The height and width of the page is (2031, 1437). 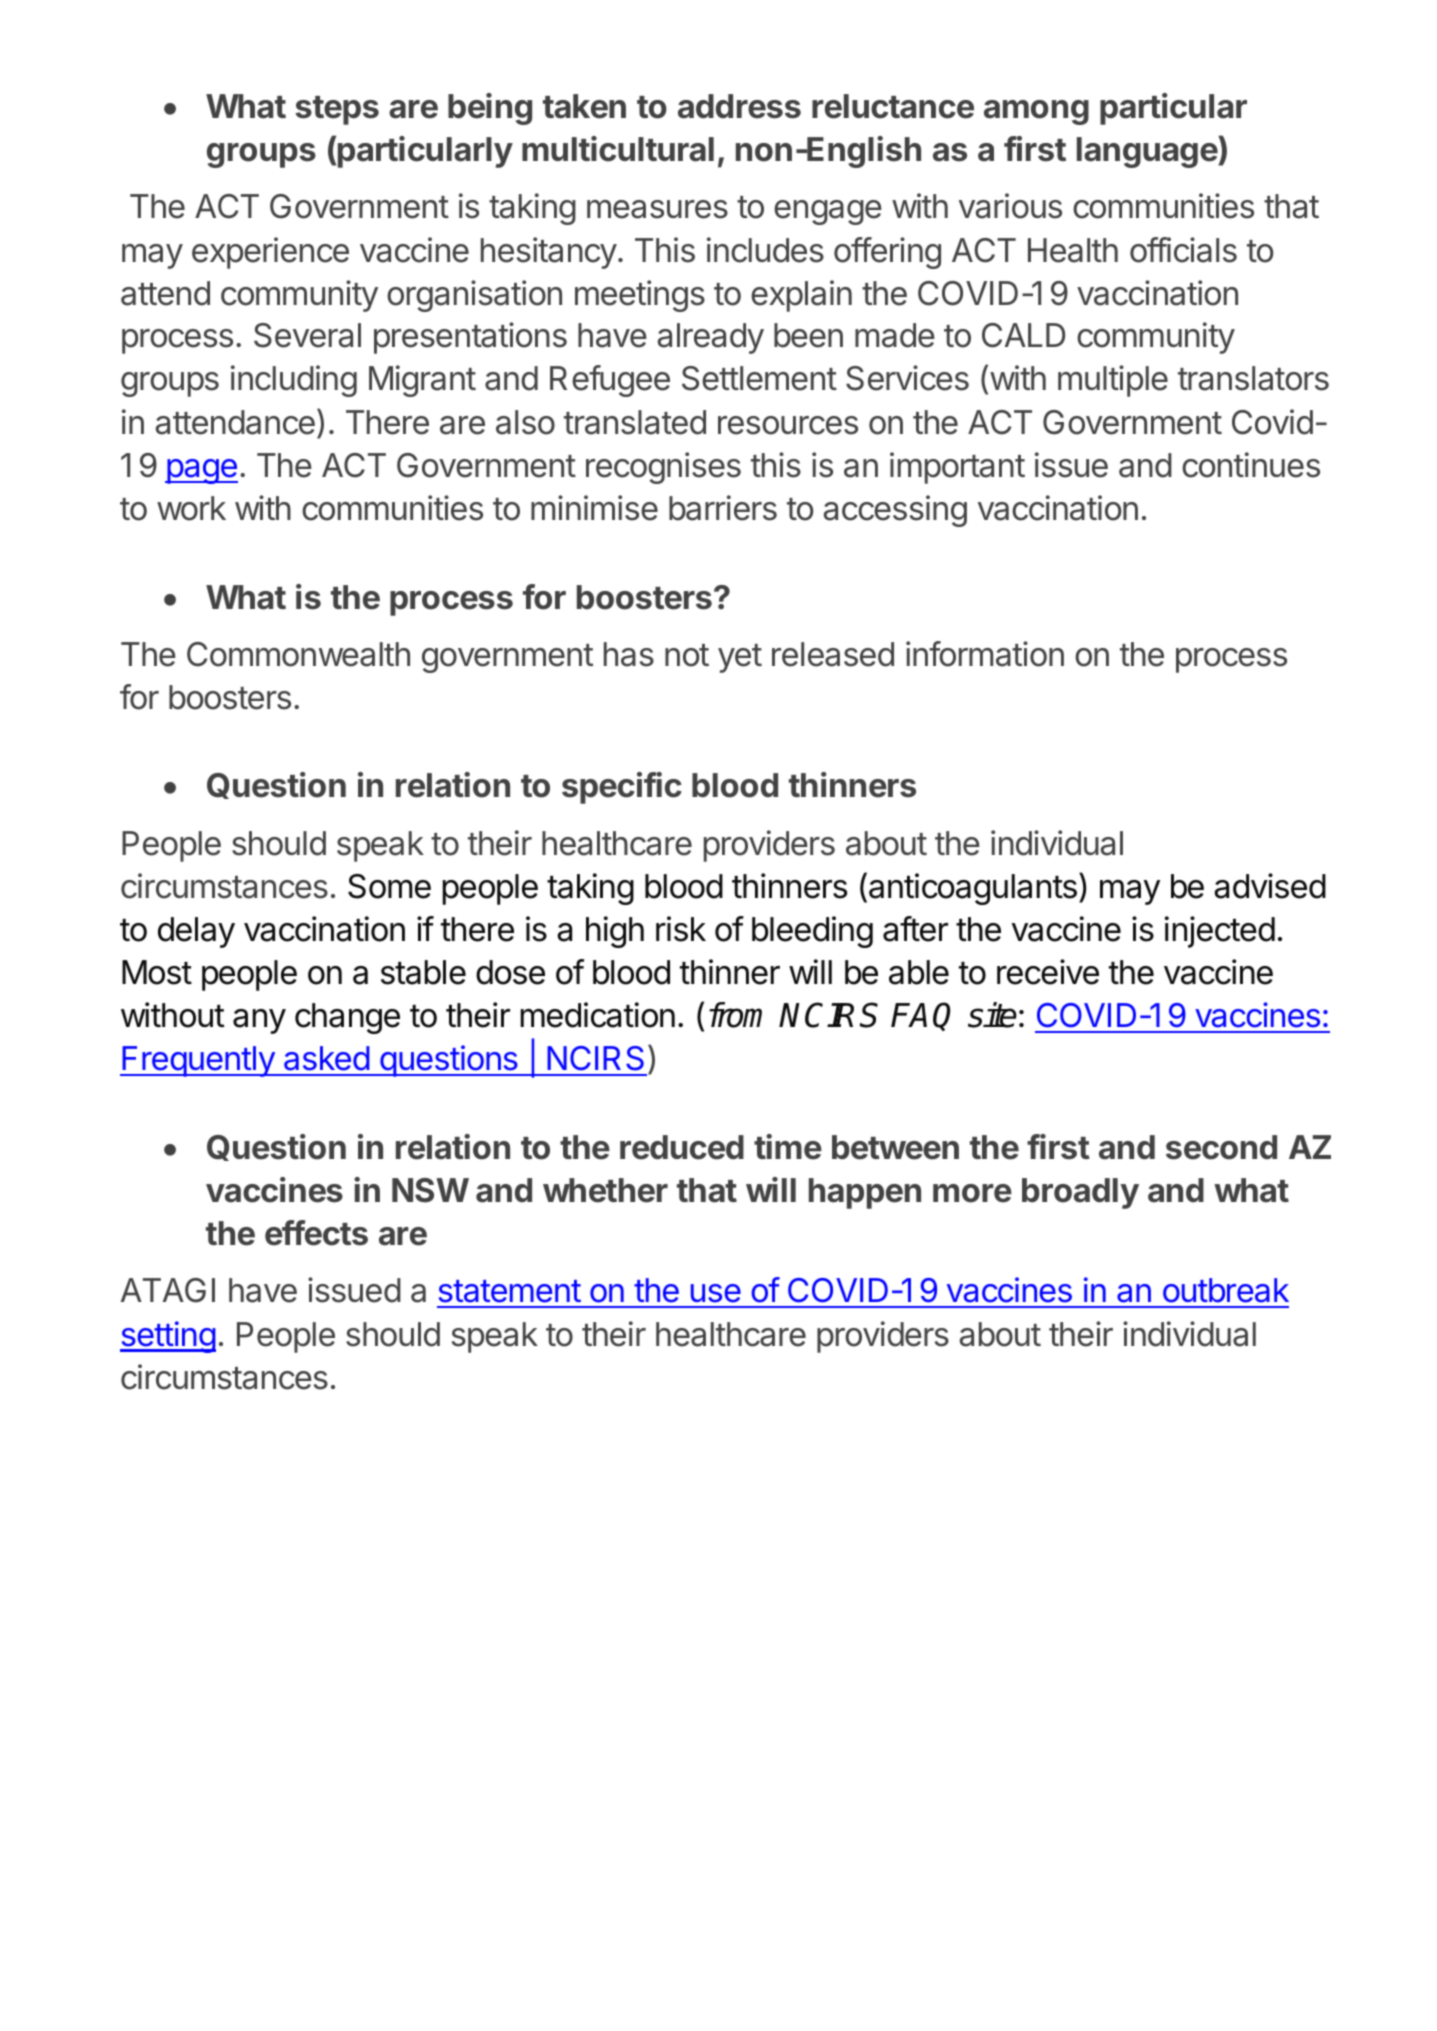 What do you see at coordinates (1251, 465) in the page?
I see `continues` at bounding box center [1251, 465].
